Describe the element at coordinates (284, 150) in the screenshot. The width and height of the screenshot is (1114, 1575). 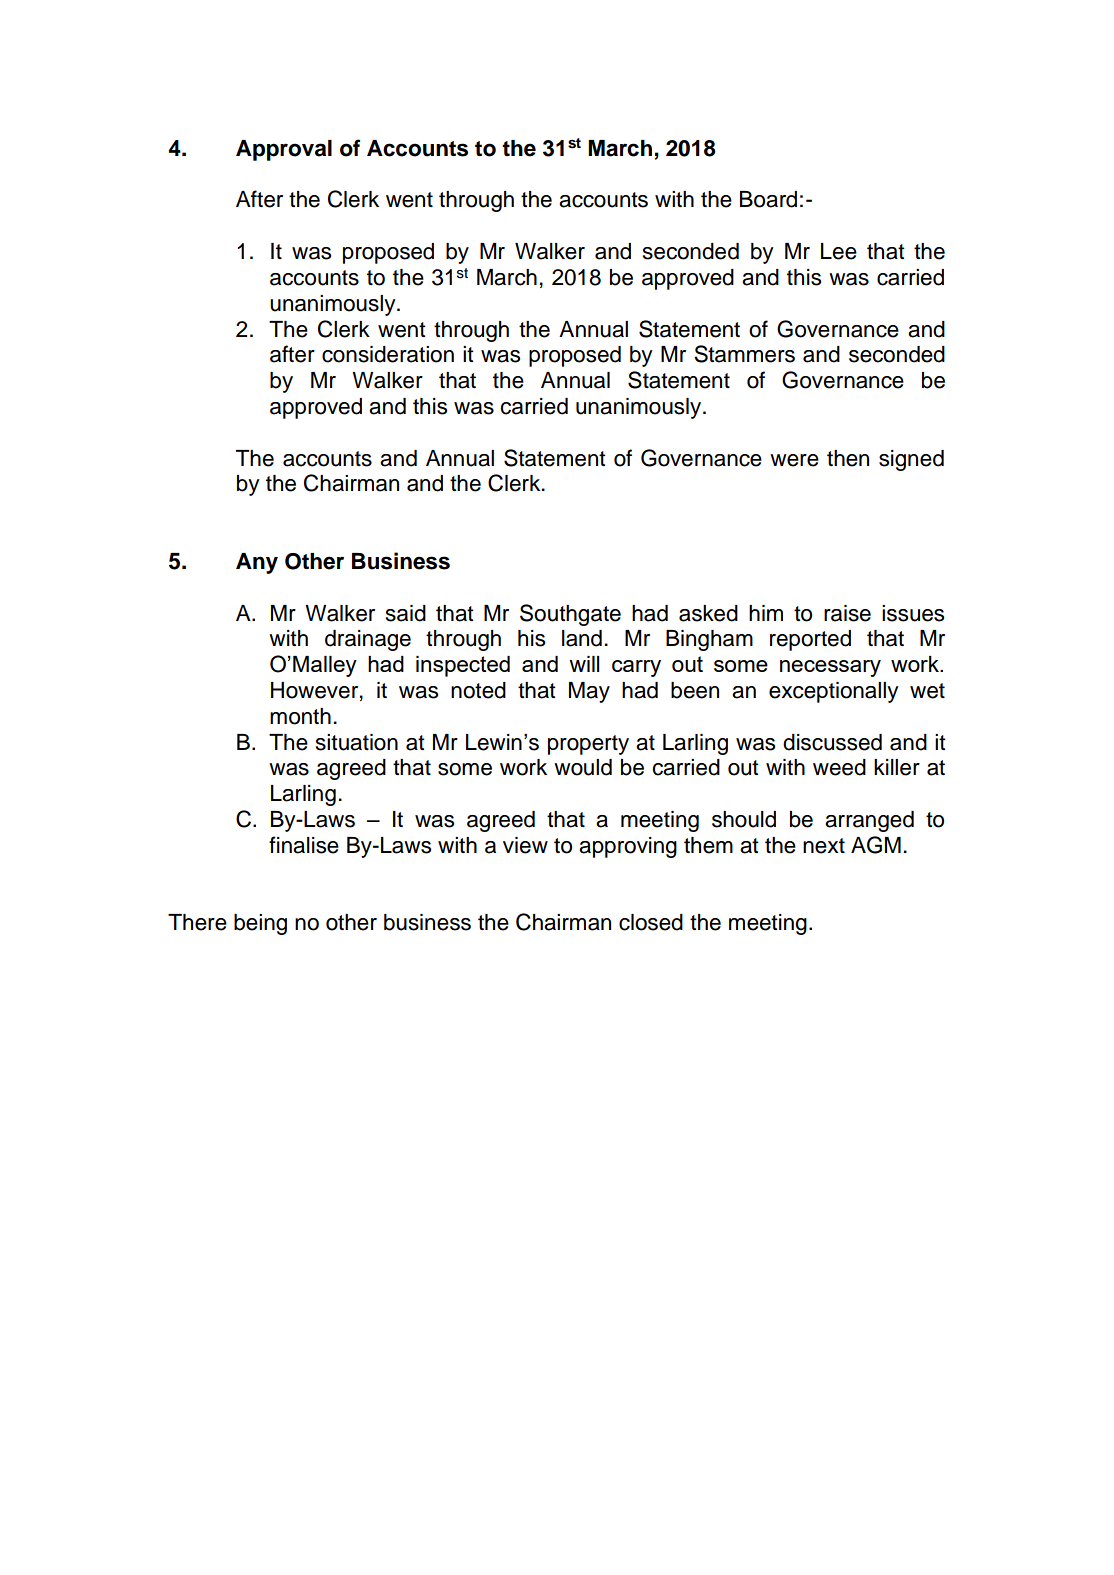
I see `Approval` at that location.
